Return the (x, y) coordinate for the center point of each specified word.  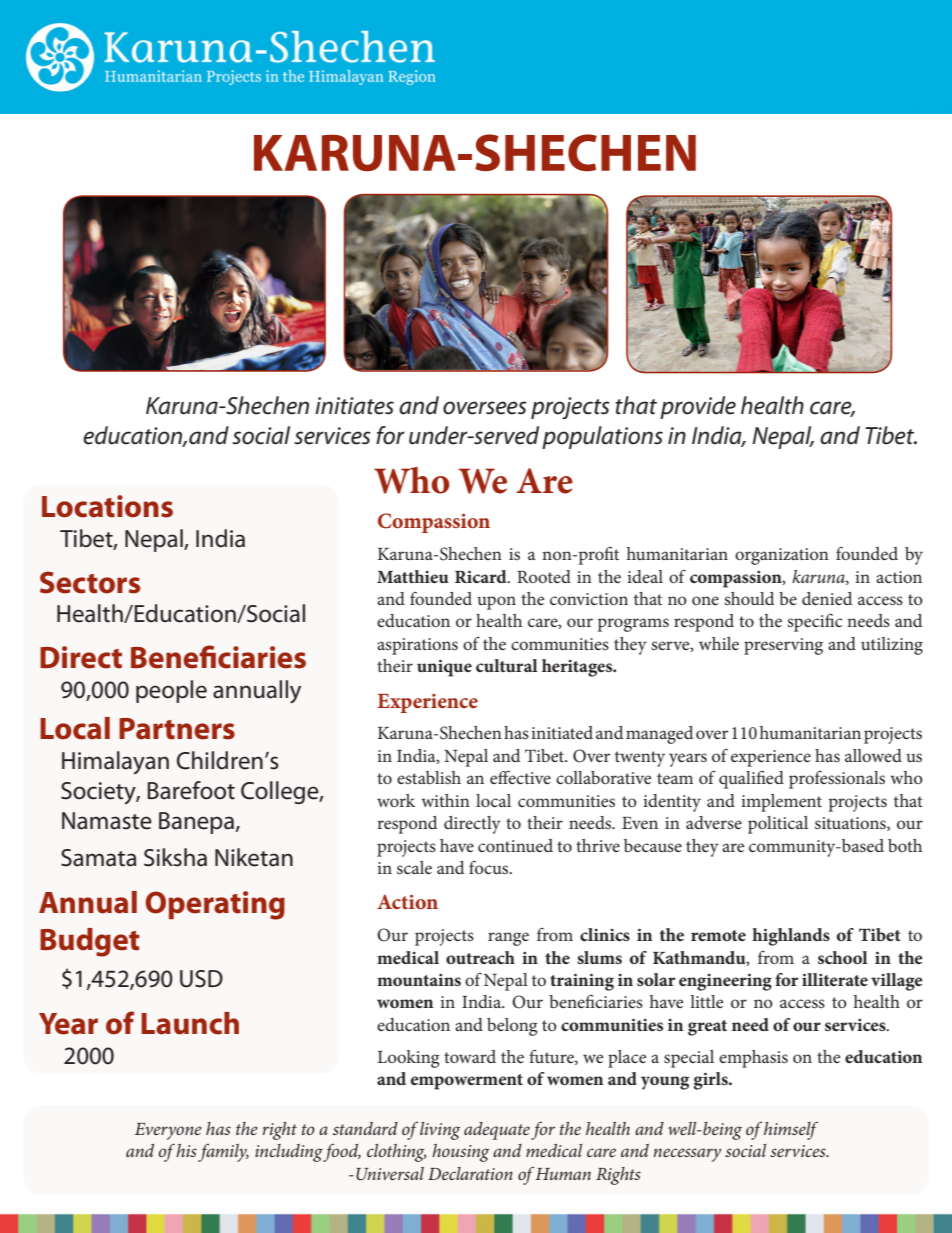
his (186, 1150)
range (508, 939)
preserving (783, 646)
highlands (791, 937)
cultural (507, 665)
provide (698, 407)
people (171, 691)
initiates (354, 406)
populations (602, 437)
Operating (215, 905)
